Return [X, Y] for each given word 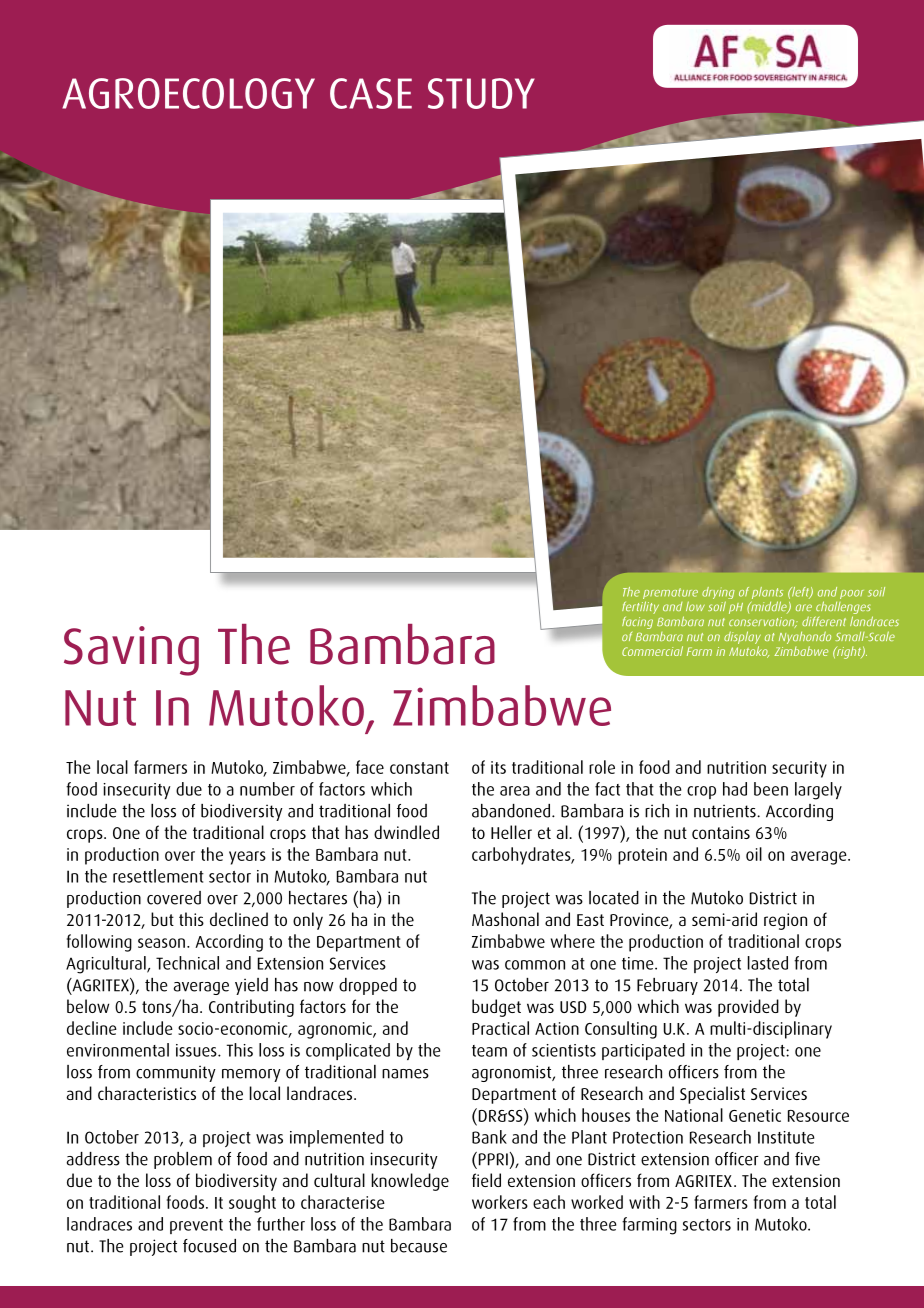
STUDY [481, 93]
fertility [640, 607]
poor [852, 594]
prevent [196, 1226]
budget [496, 1008]
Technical [187, 963]
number [267, 789]
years [247, 858]
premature [670, 595]
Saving [131, 651]
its [498, 767]
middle [769, 607]
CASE [371, 93]
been [771, 789]
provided [748, 1008]
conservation [763, 622]
